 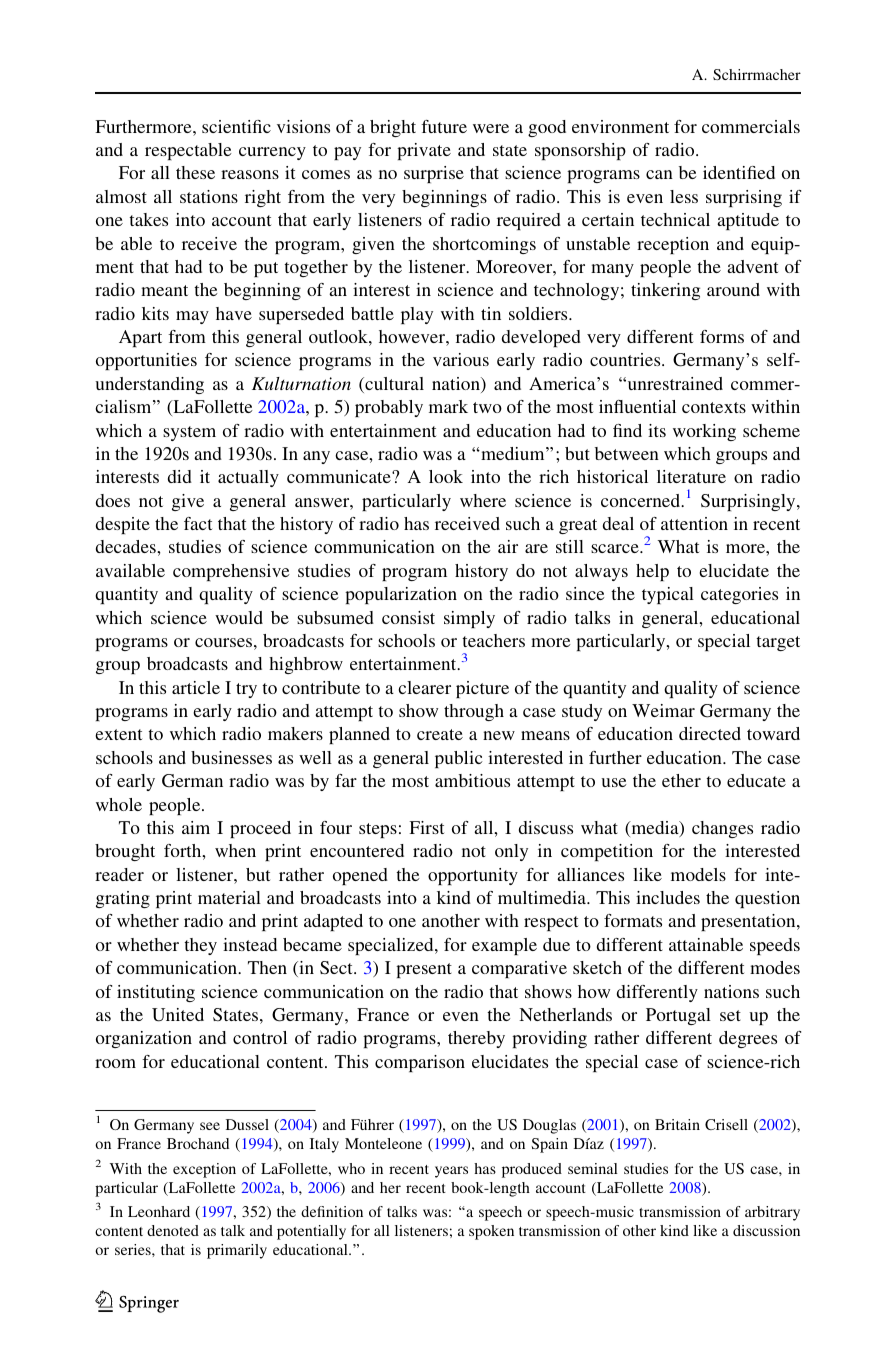 I want to click on aim, so click(x=196, y=827).
